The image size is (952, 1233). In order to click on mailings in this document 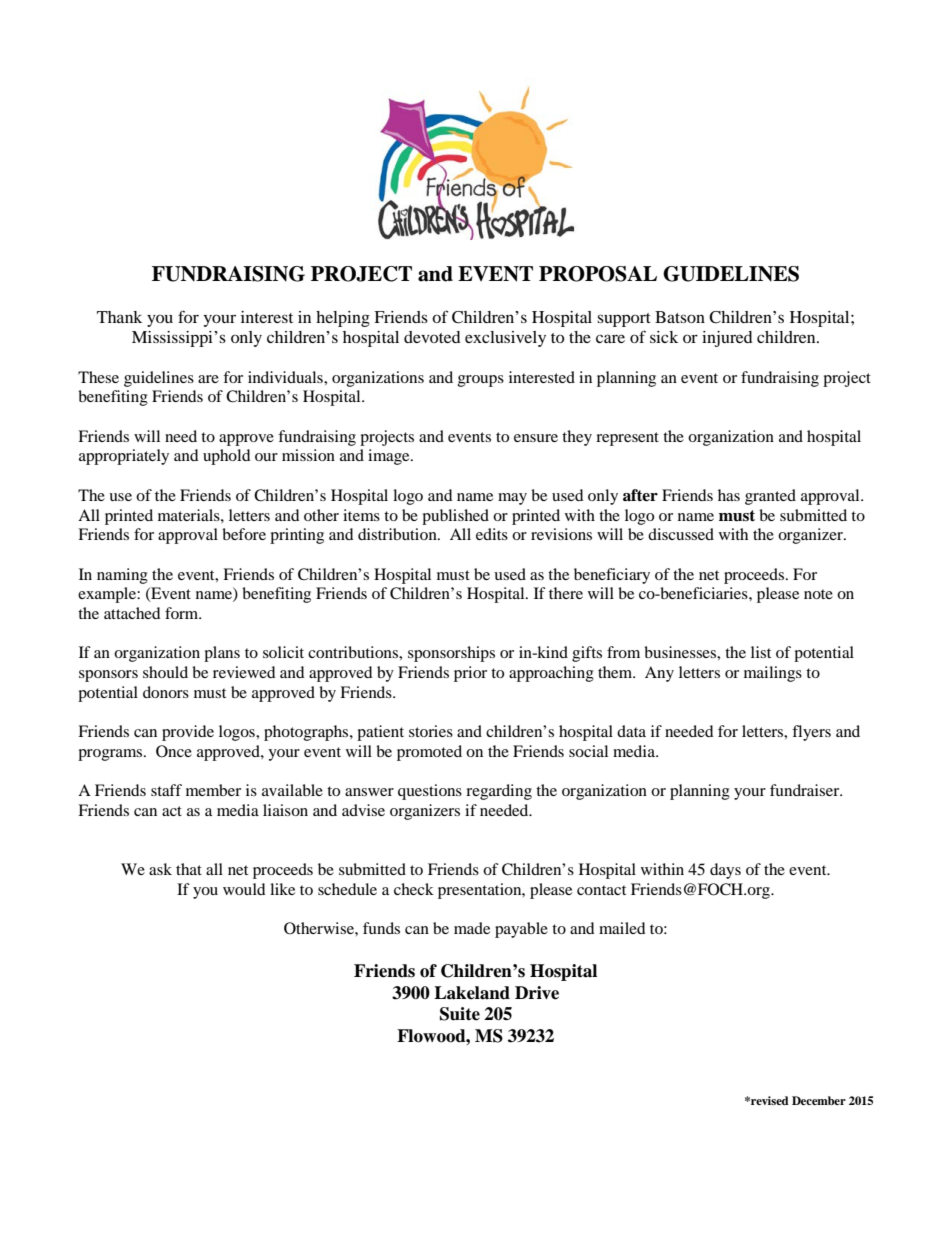, I will do `click(773, 674)`.
